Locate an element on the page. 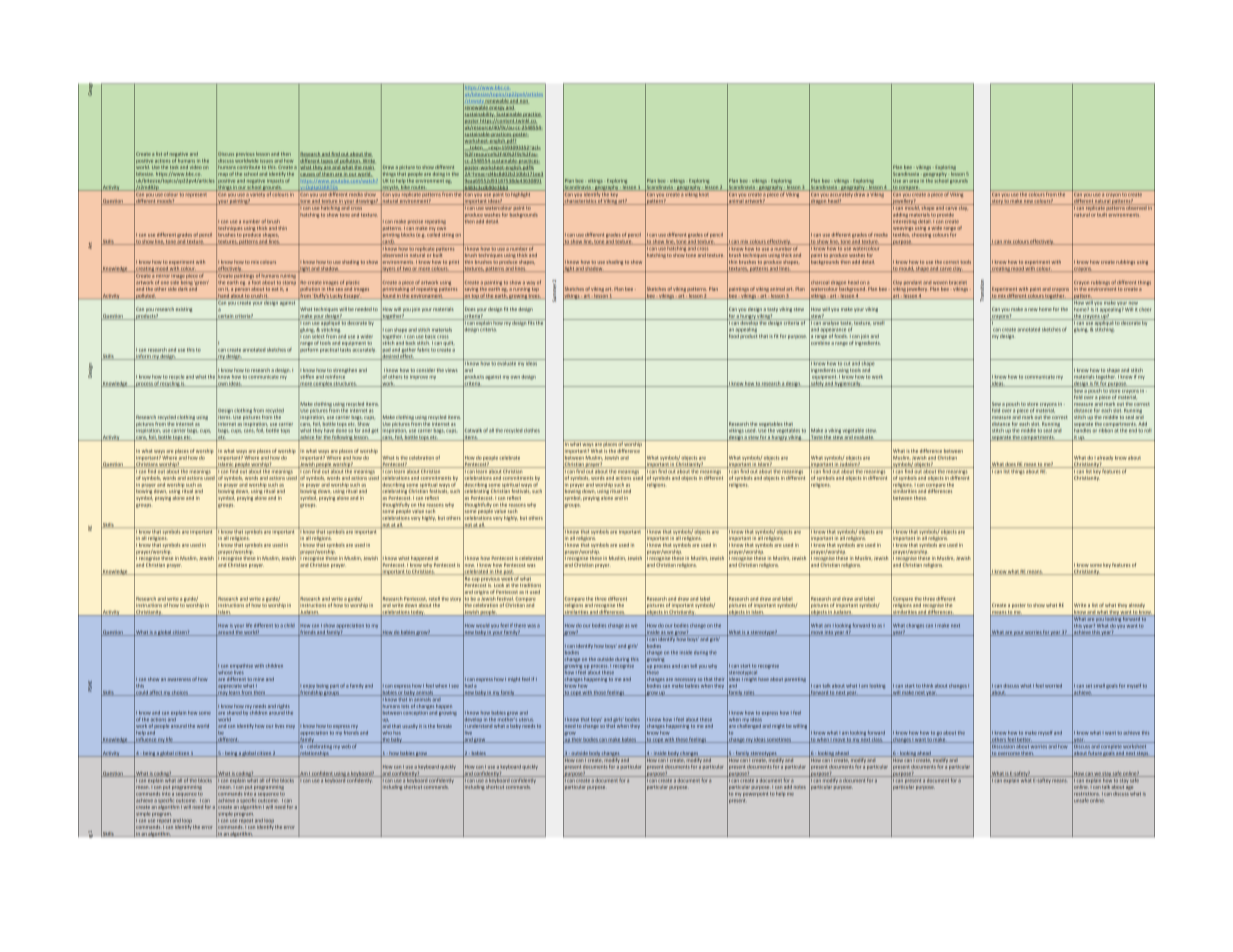 The image size is (1233, 952). weavings is located at coordinates (903, 229).
